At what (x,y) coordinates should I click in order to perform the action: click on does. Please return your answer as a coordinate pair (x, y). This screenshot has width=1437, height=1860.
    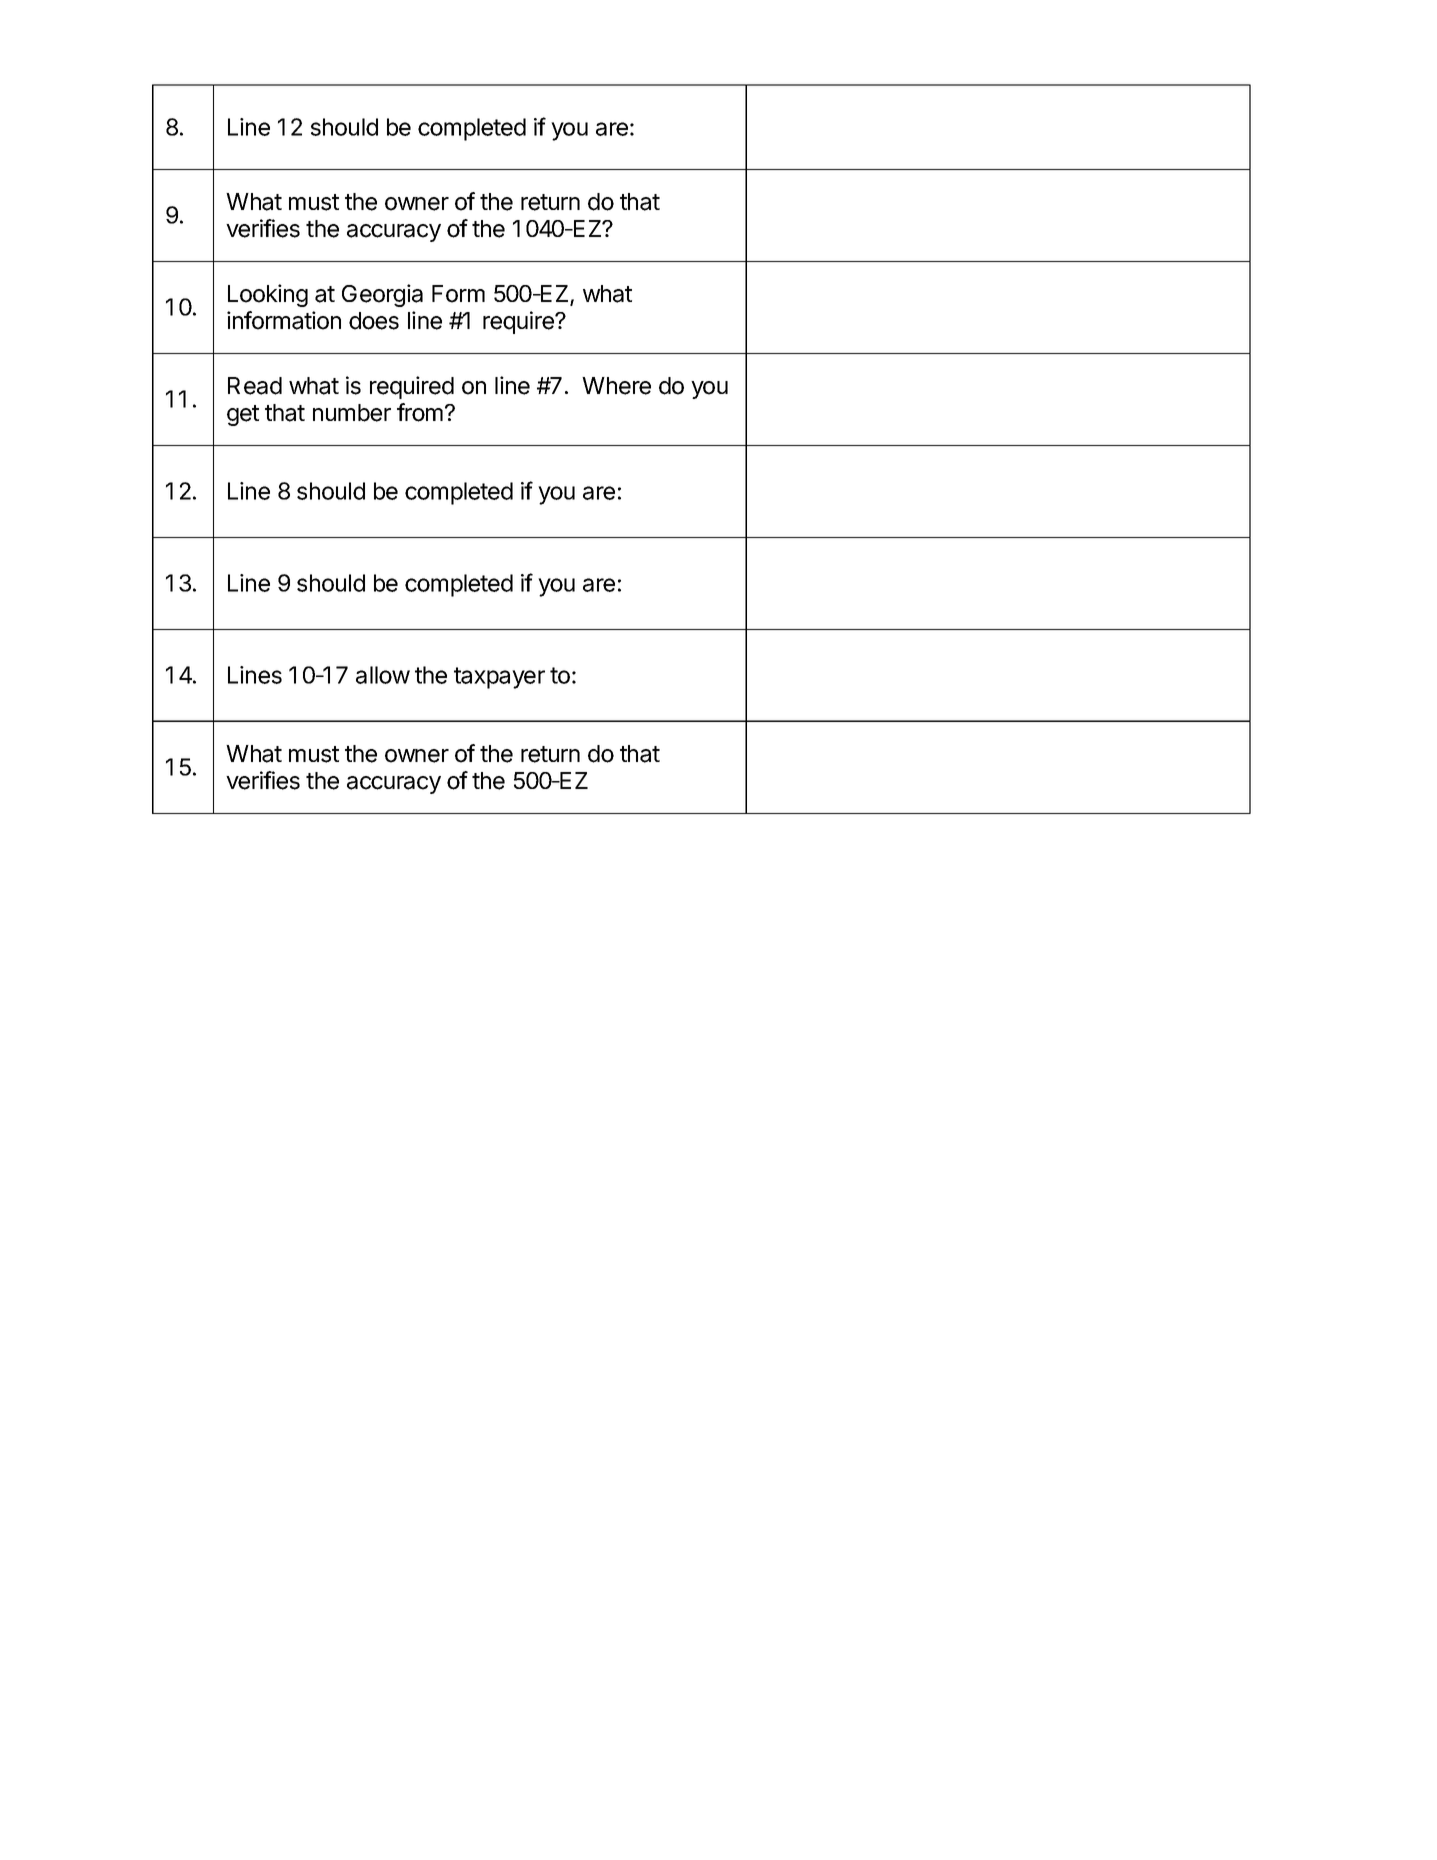
    Looking at the image, I should click on (374, 321).
